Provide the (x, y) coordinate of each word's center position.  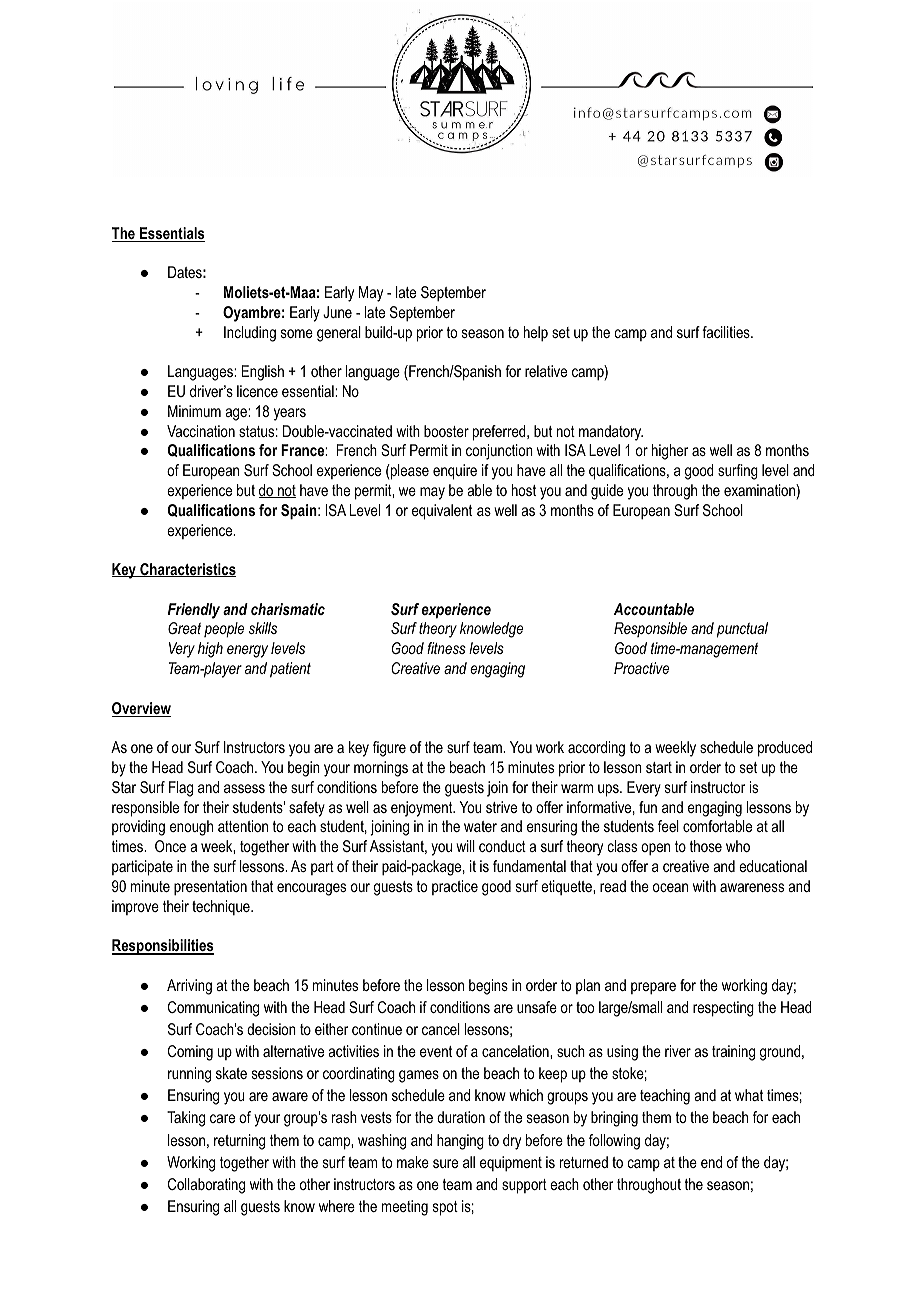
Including (250, 334)
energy (247, 651)
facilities (727, 332)
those (706, 846)
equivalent (442, 512)
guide (607, 492)
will (465, 846)
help (536, 334)
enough (191, 828)
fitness (446, 648)
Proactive (641, 668)
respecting (723, 1009)
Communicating (213, 1009)
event (436, 1051)
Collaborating (206, 1186)
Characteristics (187, 570)
